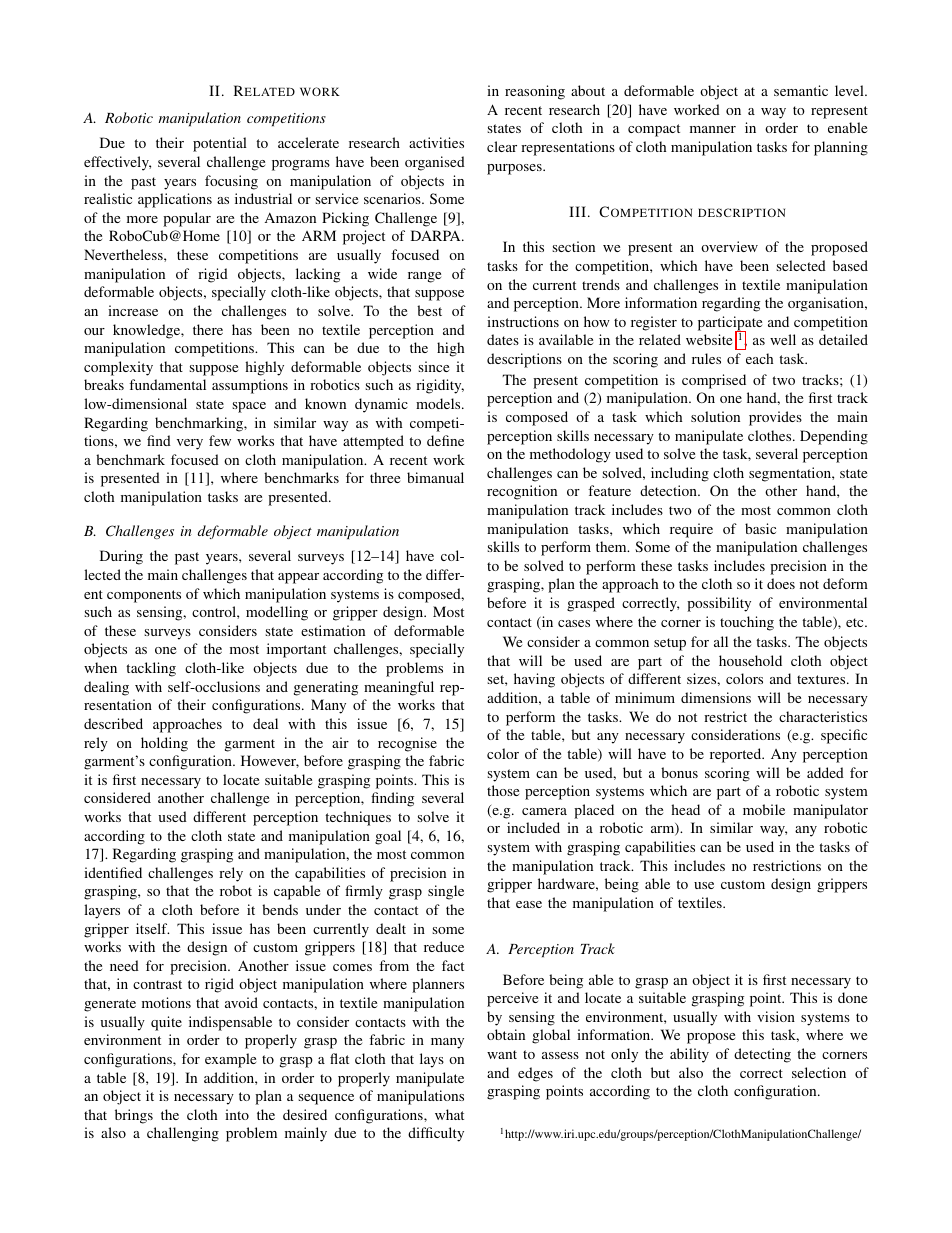 This screenshot has width=952, height=1233. I want to click on touching, so click(747, 623).
